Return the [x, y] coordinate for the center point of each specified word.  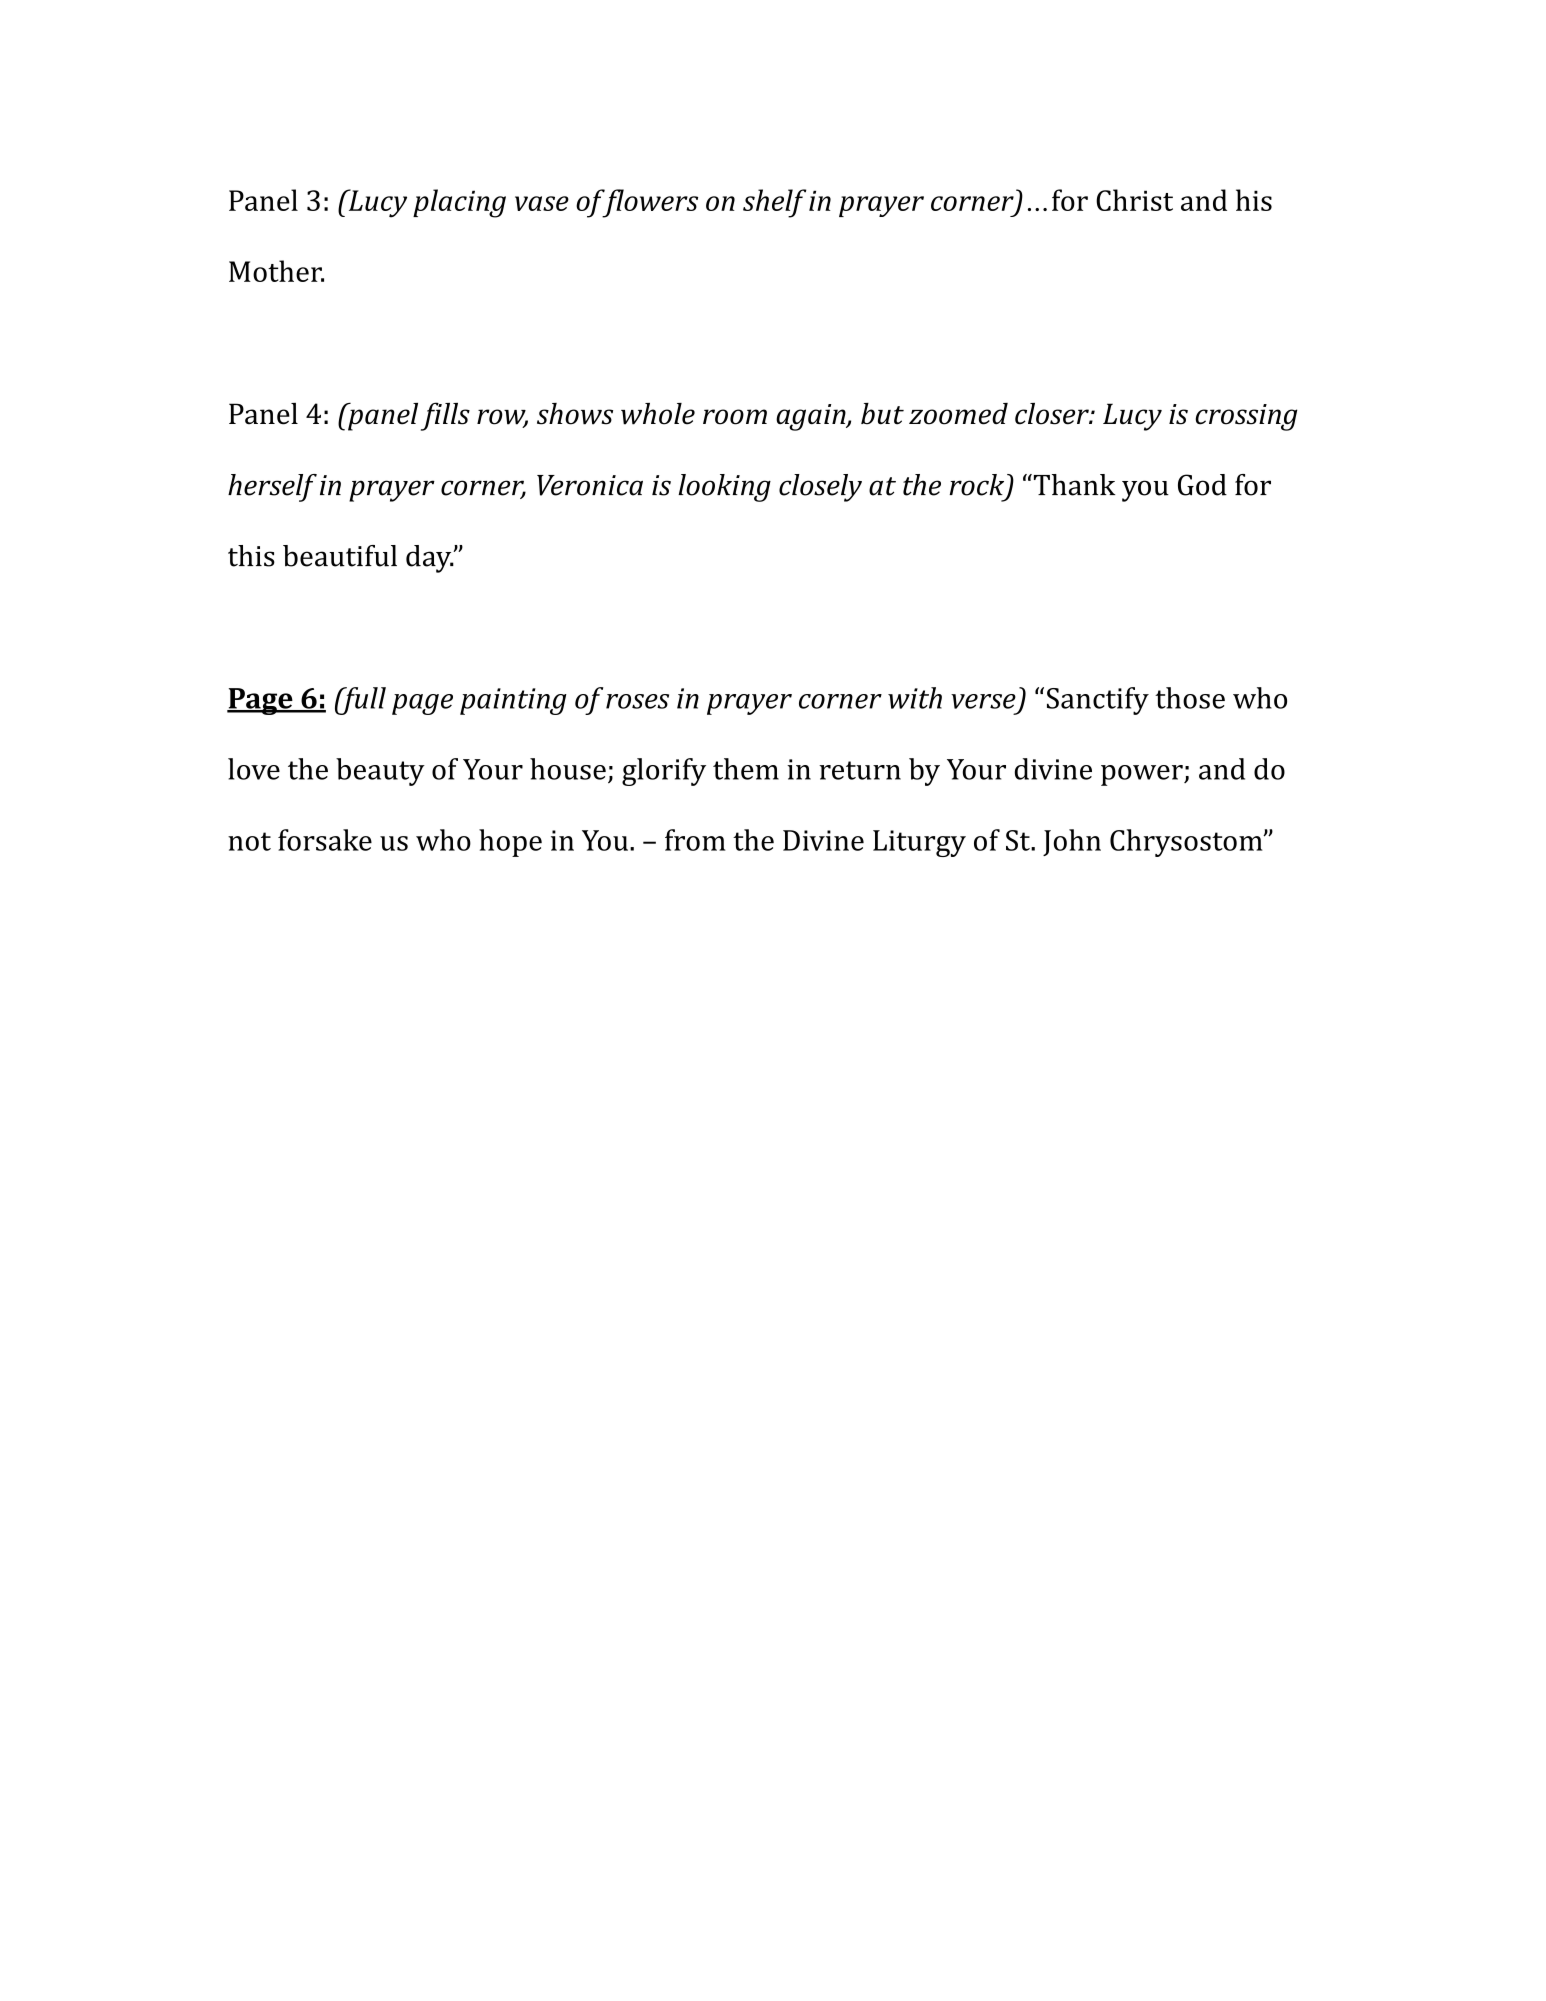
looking [724, 488]
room [735, 417]
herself [272, 488]
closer [1053, 414]
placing [459, 203]
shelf [774, 203]
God [1202, 485]
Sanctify [1098, 701]
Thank [1073, 485]
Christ [1134, 200]
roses [637, 701]
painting [513, 701]
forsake [325, 840]
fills [445, 416]
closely [820, 488]
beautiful [340, 556]
